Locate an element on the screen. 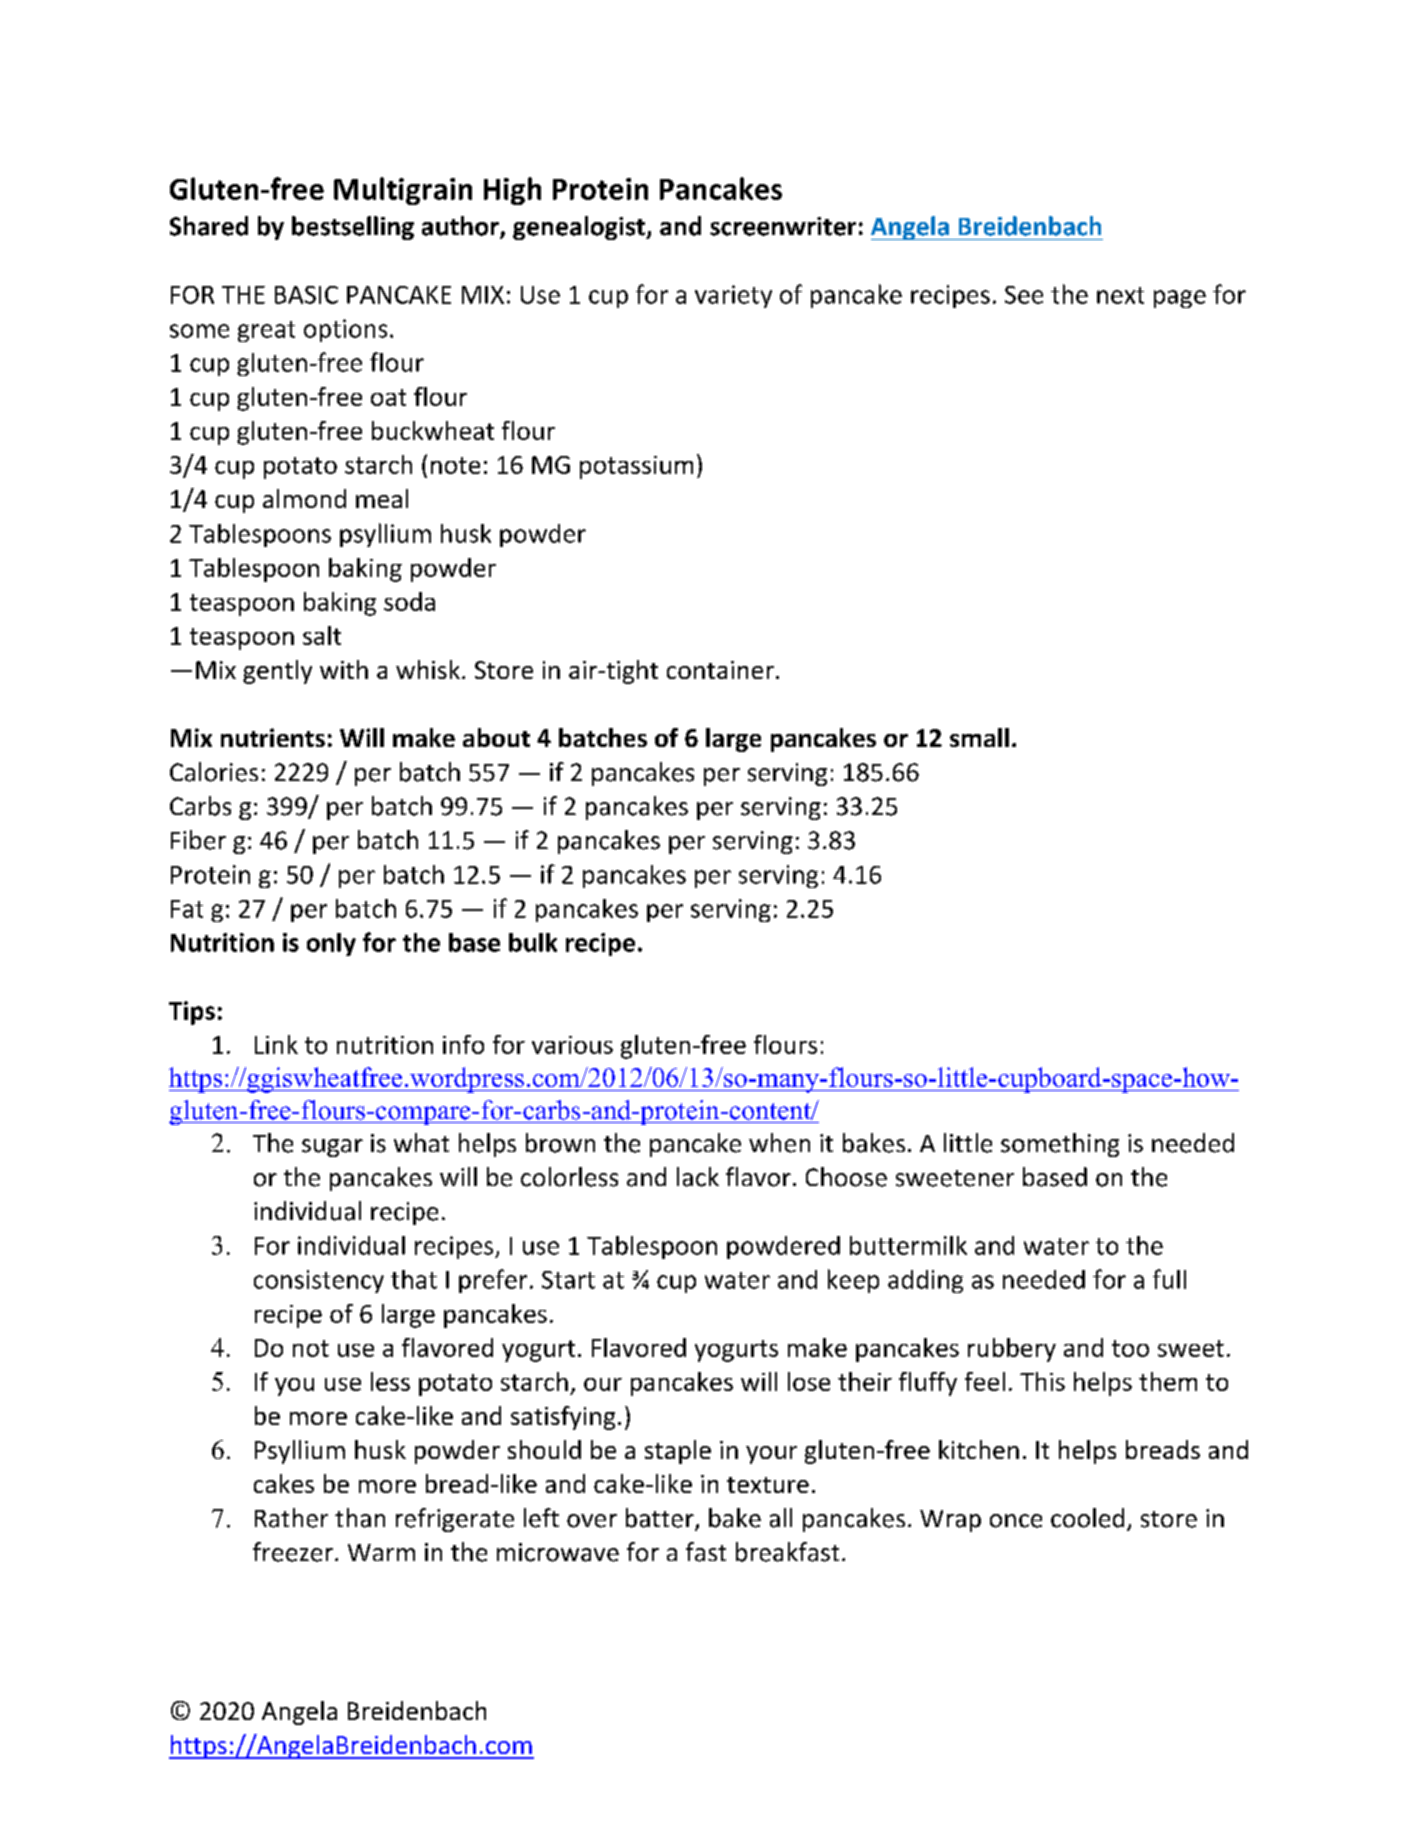 The image size is (1425, 1844). meal is located at coordinates (382, 498).
